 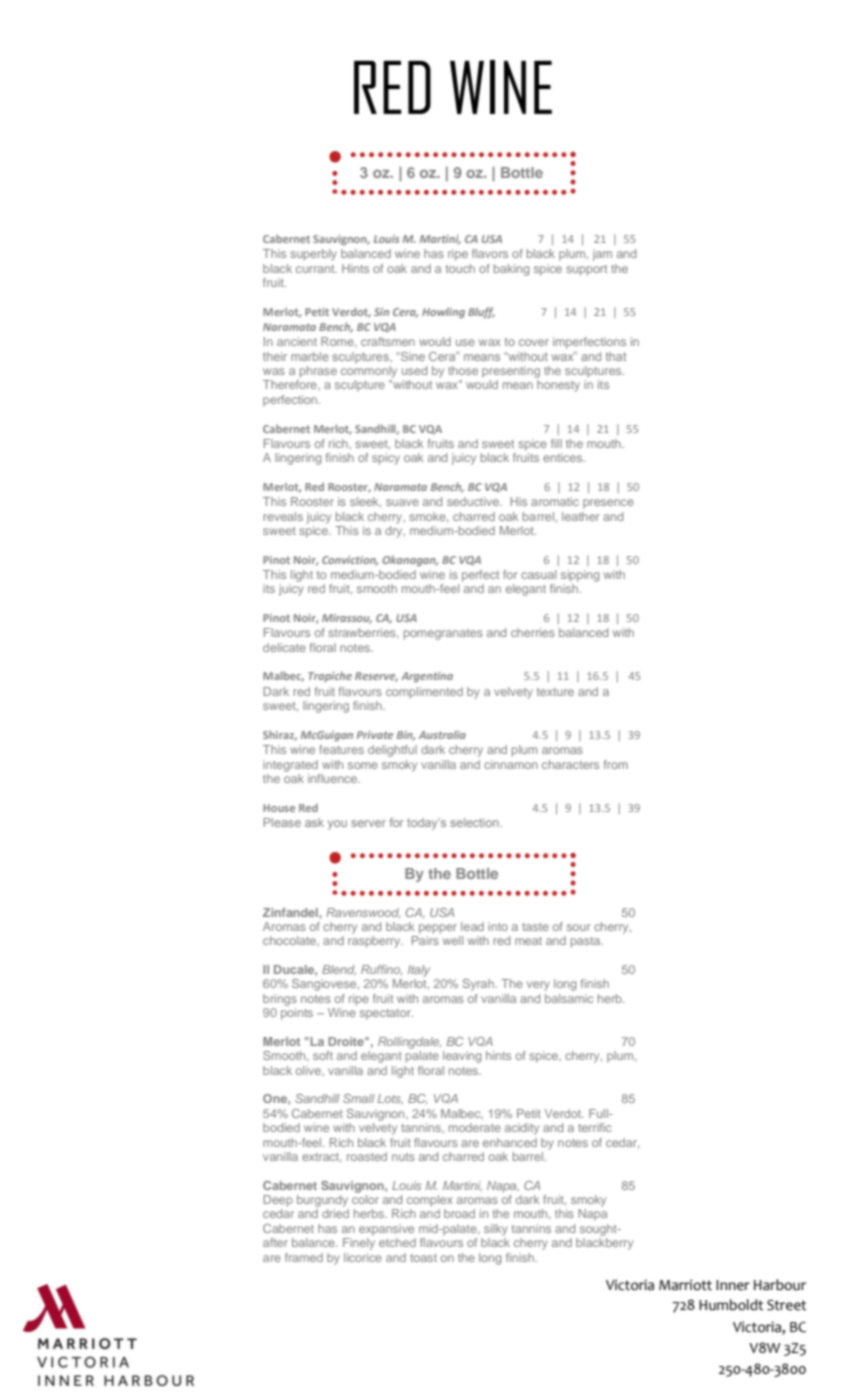 I want to click on jam, so click(x=602, y=255).
